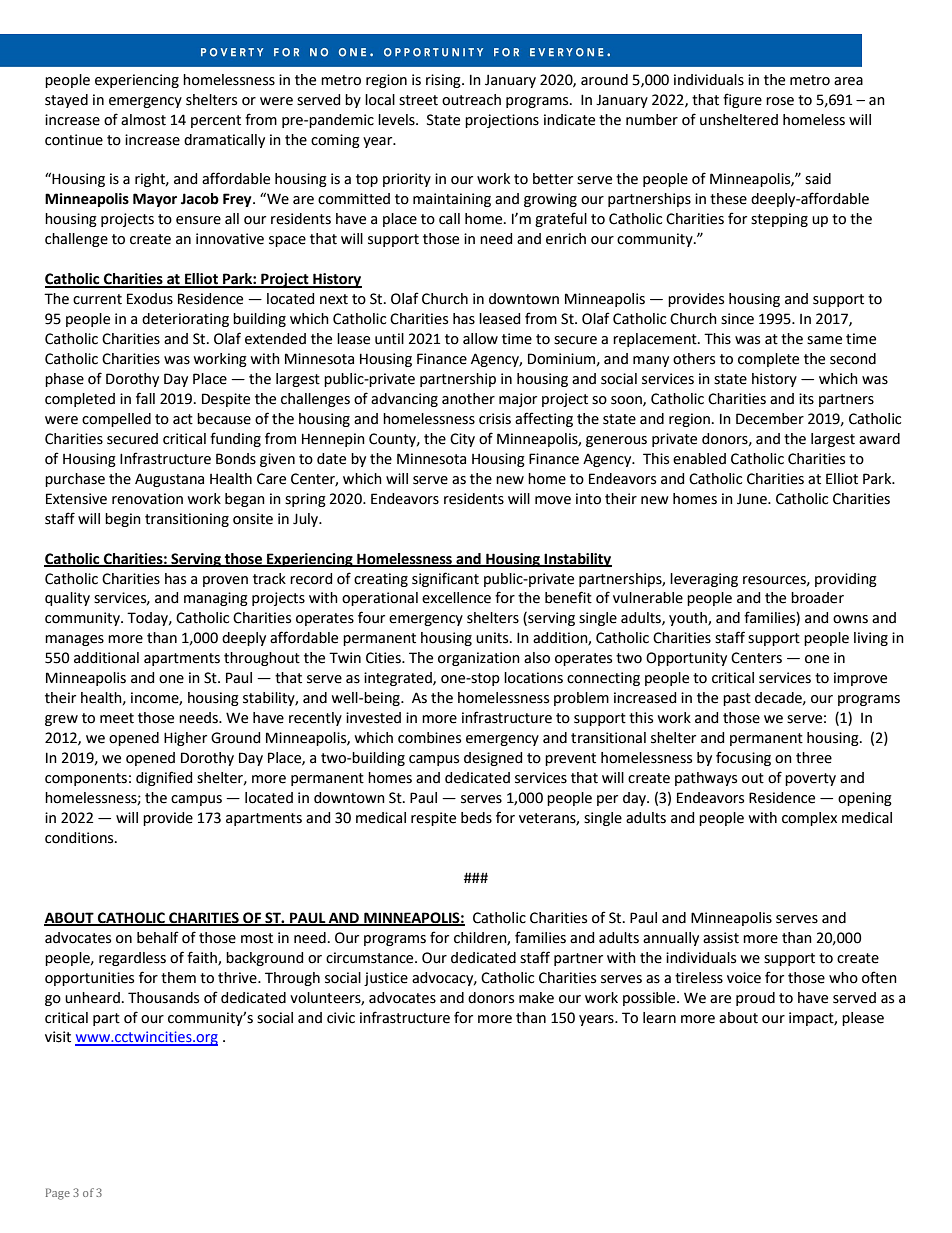 The image size is (952, 1233). What do you see at coordinates (471, 100) in the screenshot?
I see `outreach` at bounding box center [471, 100].
